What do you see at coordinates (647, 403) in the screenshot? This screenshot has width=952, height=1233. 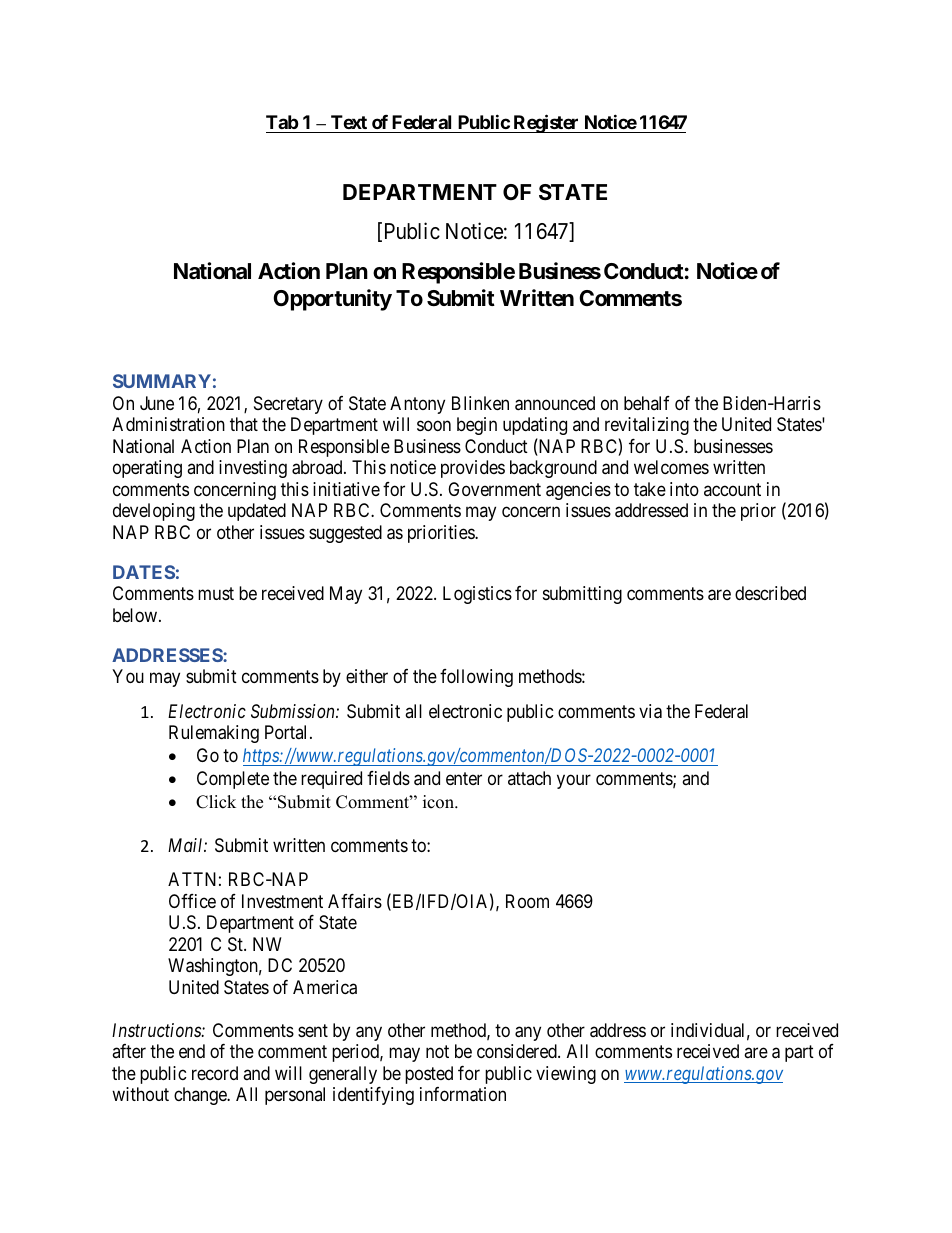 I see `behalf` at bounding box center [647, 403].
